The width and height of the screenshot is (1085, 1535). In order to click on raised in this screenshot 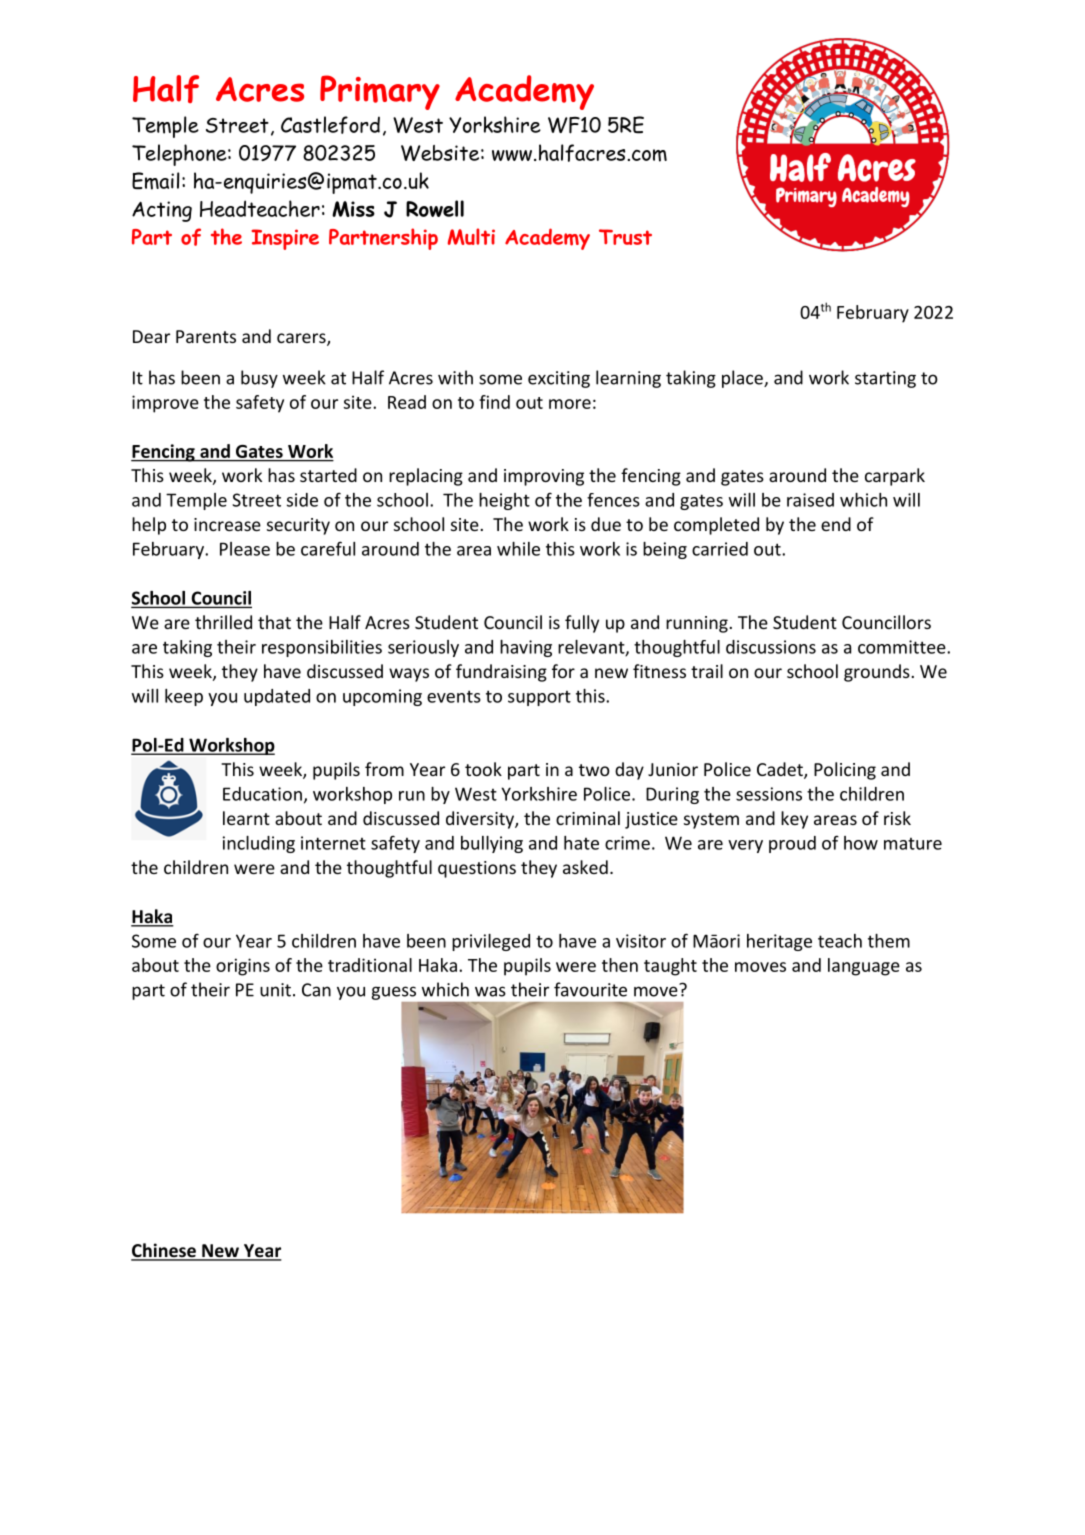, I will do `click(810, 500)`.
